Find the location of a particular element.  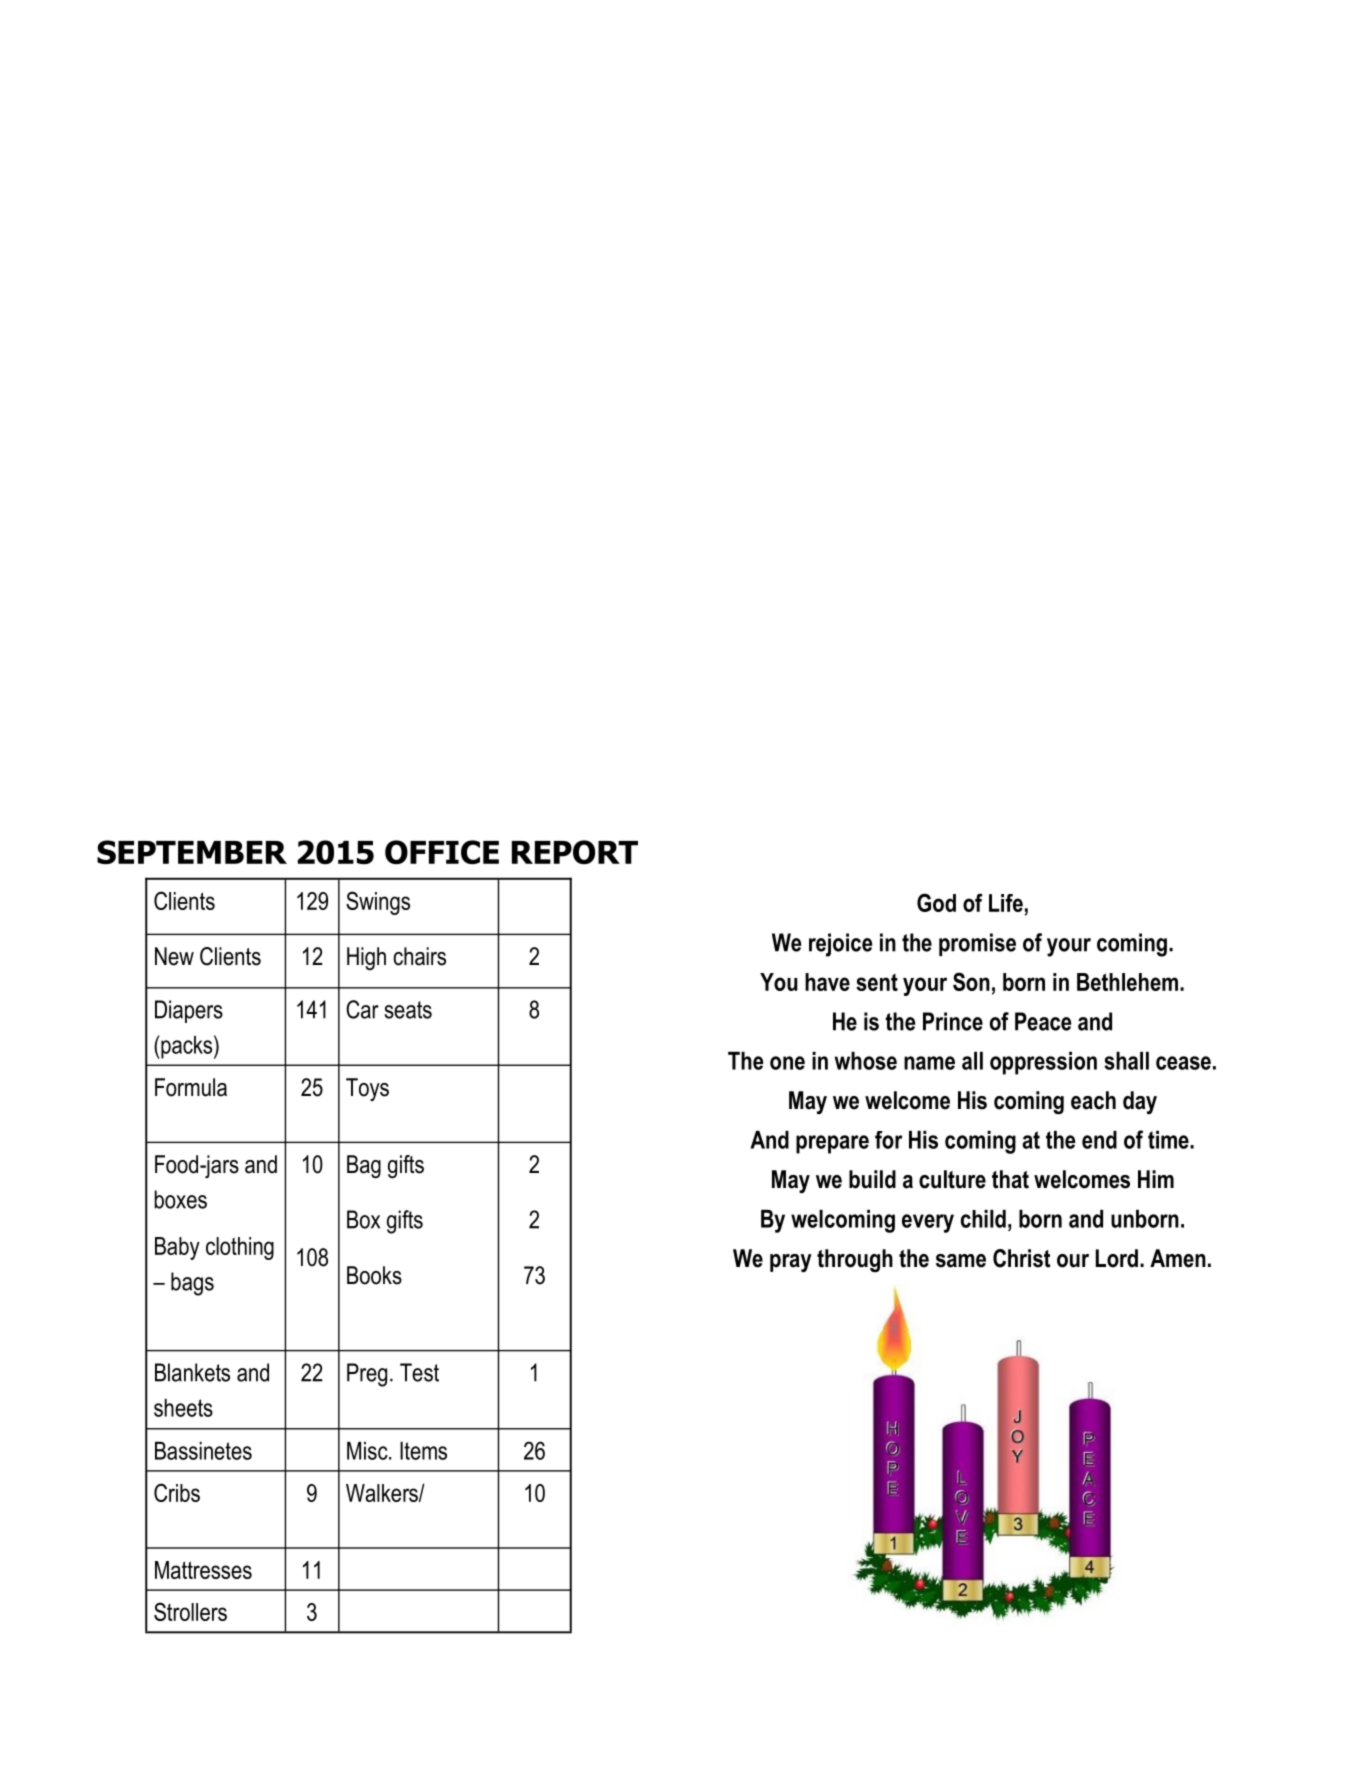

Lord is located at coordinates (1117, 1258).
